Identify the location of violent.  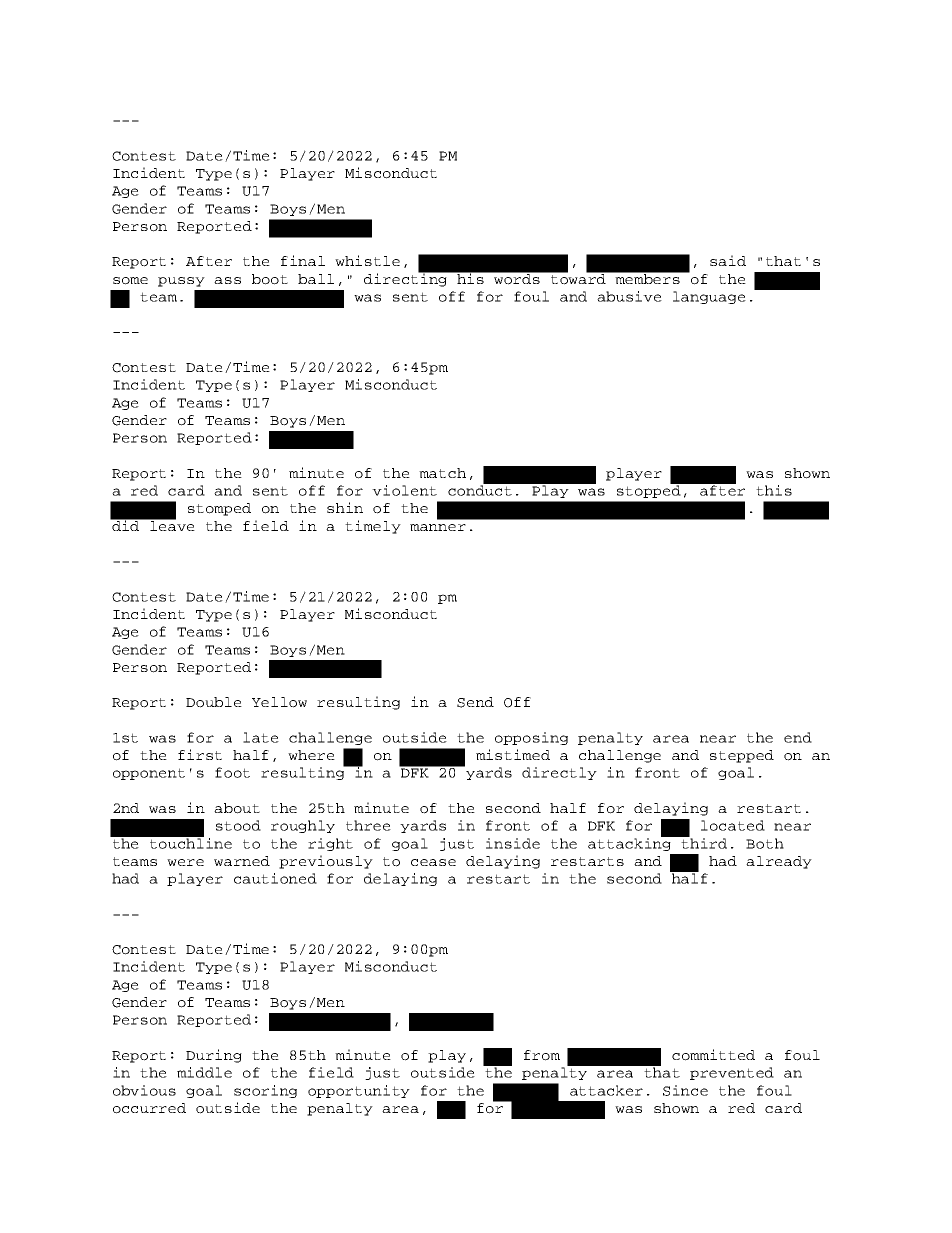
(404, 490).
